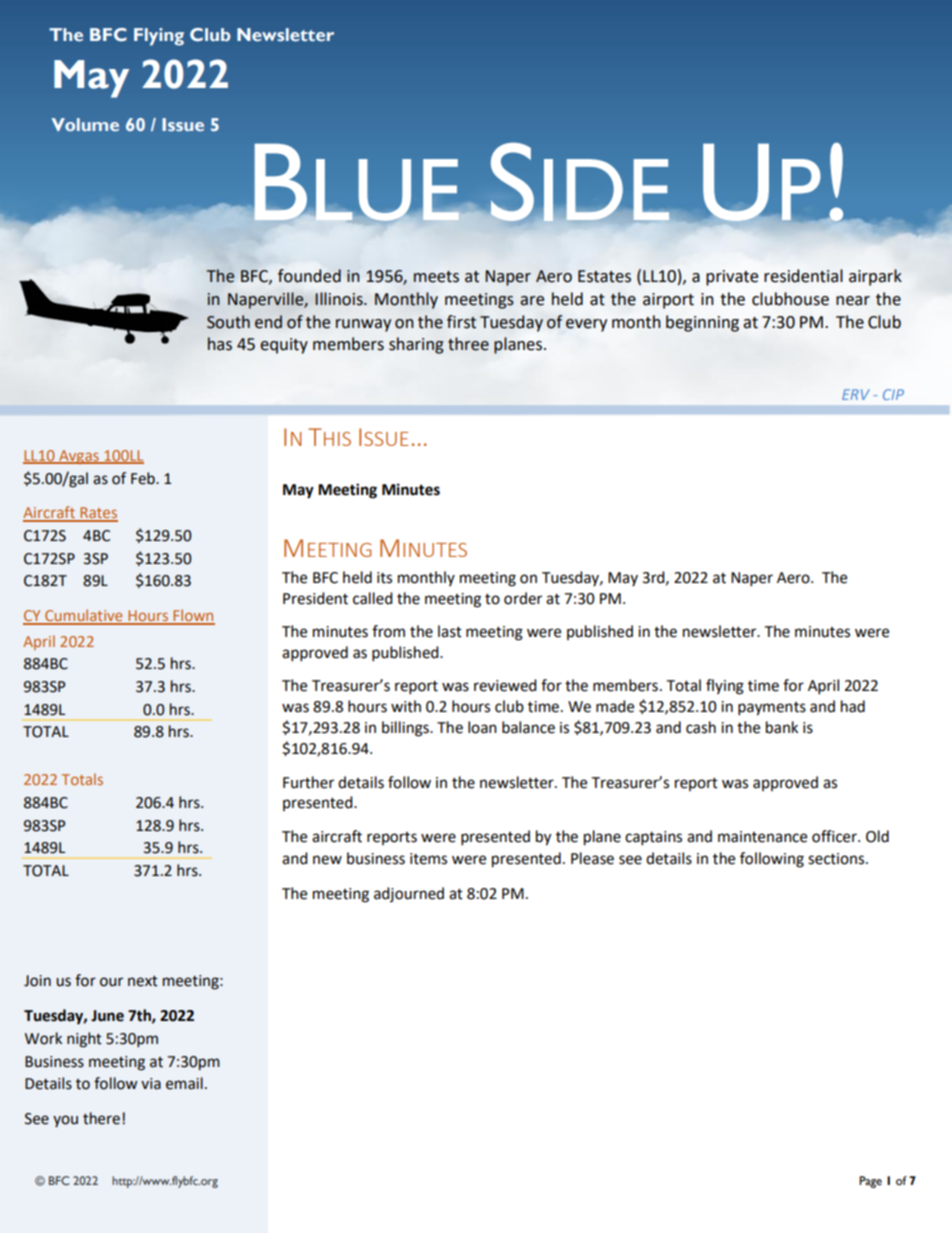 Image resolution: width=952 pixels, height=1233 pixels. What do you see at coordinates (428, 859) in the page?
I see `items` at bounding box center [428, 859].
